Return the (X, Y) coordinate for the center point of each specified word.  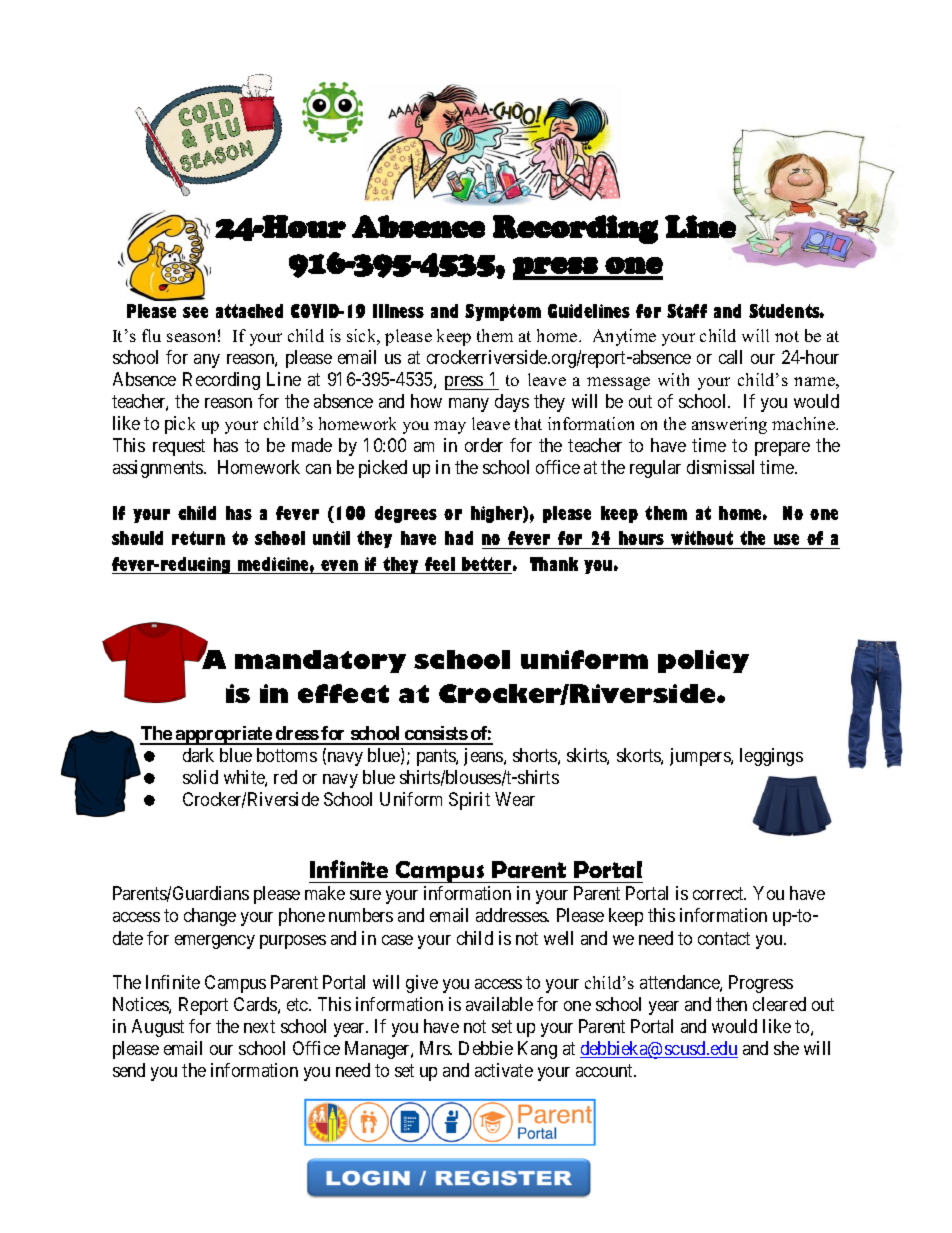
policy (703, 661)
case (397, 940)
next (259, 1026)
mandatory (320, 661)
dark (198, 755)
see (195, 312)
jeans (484, 757)
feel (440, 565)
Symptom (503, 312)
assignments (159, 469)
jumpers (701, 757)
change (210, 917)
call (730, 357)
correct (719, 894)
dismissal (720, 467)
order (484, 445)
